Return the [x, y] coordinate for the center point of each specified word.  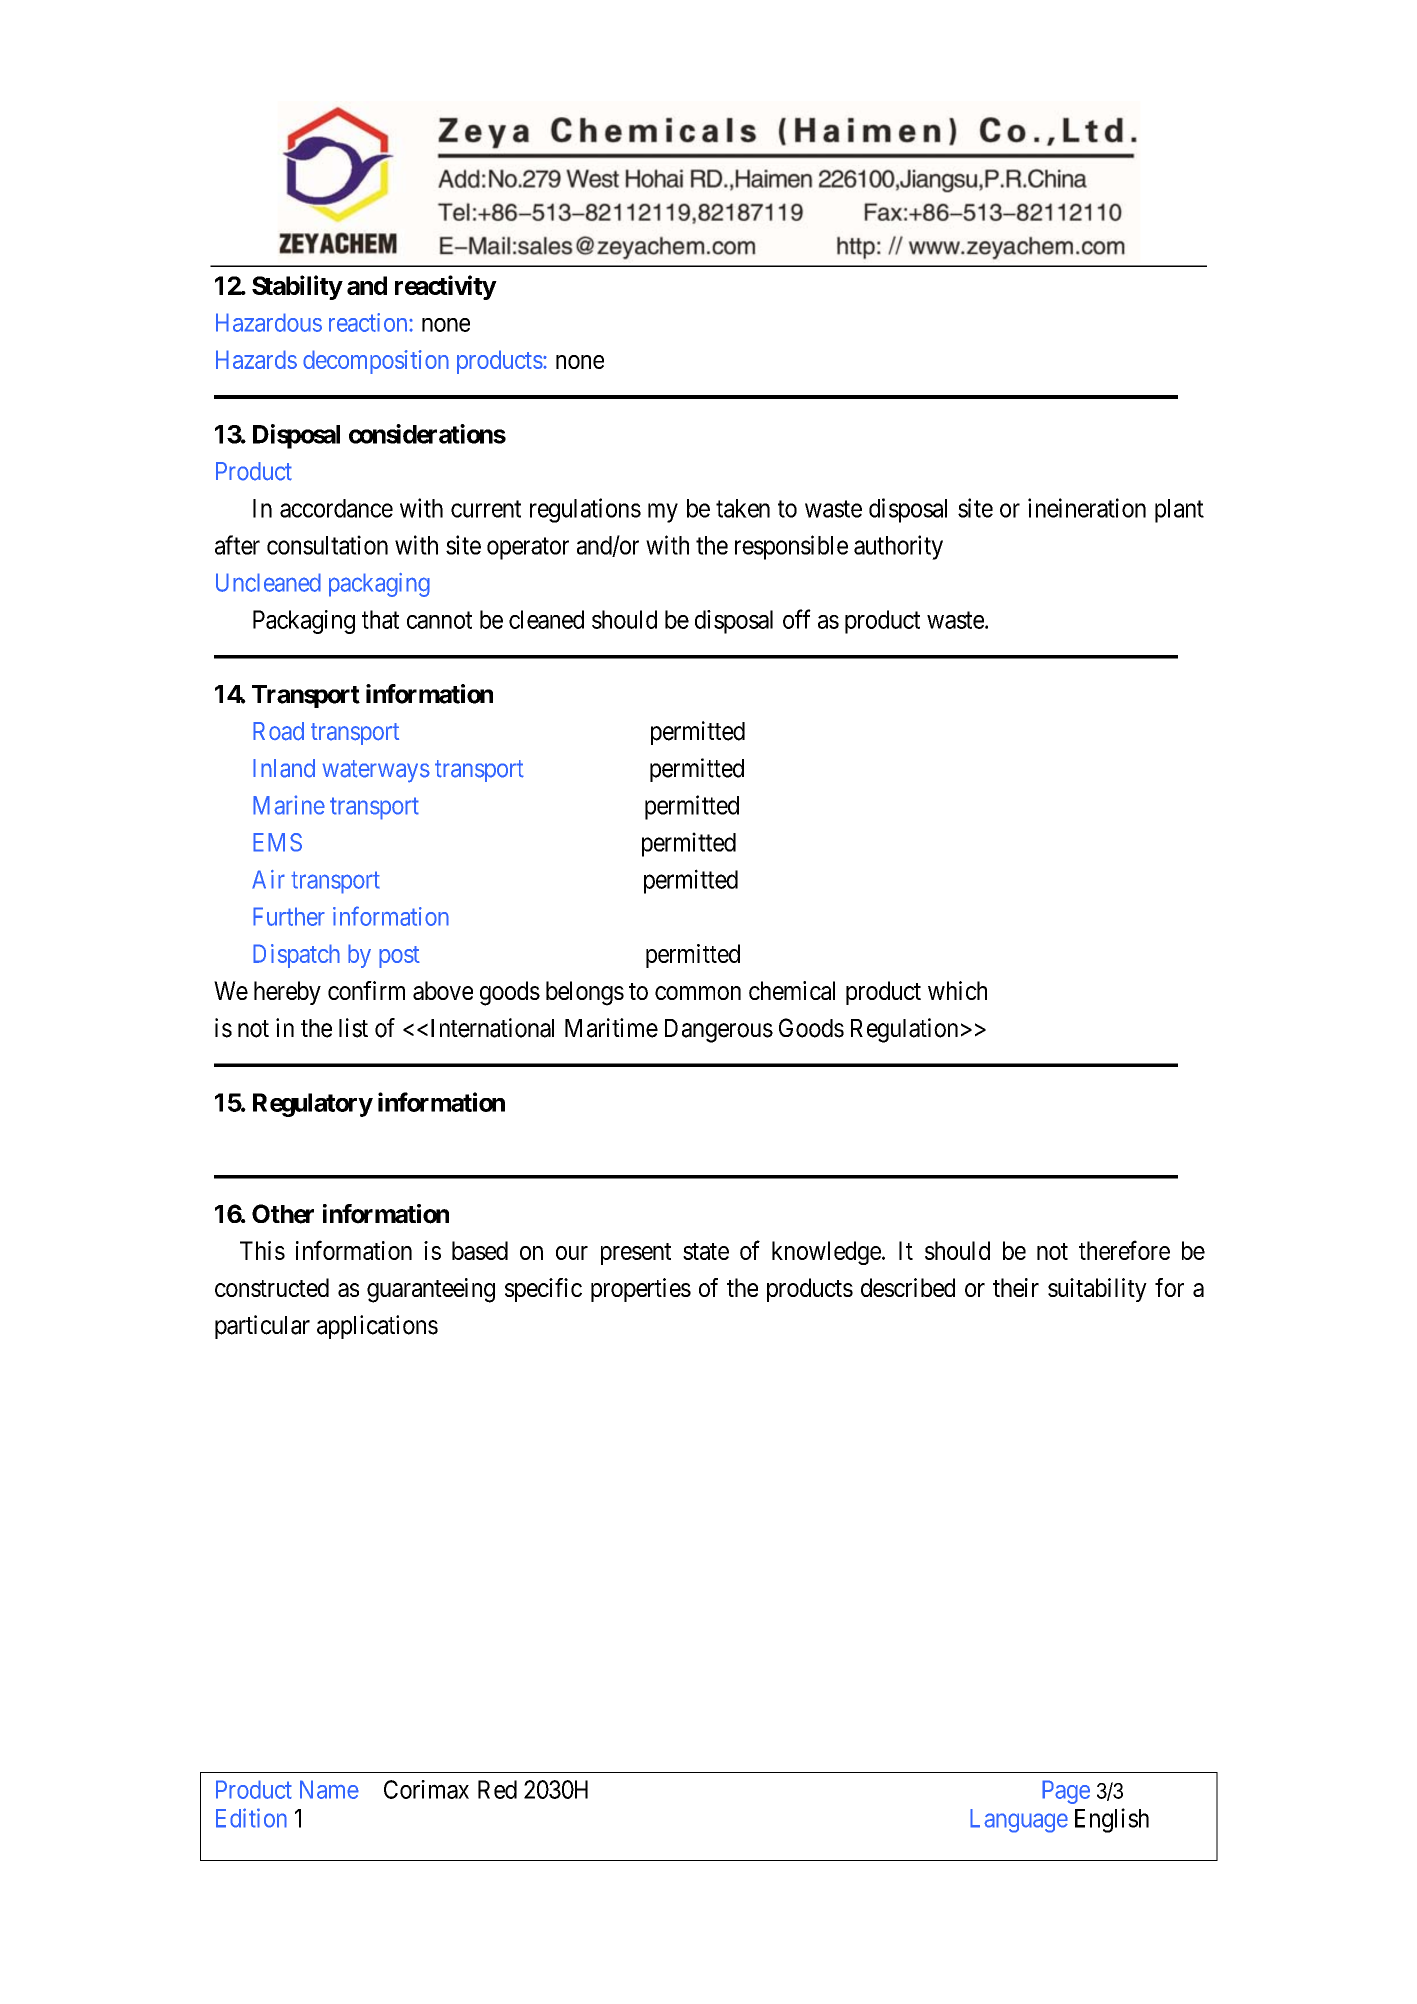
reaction [369, 322]
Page [1066, 1792]
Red [497, 1789]
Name [329, 1789]
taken [743, 508]
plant [1179, 511]
